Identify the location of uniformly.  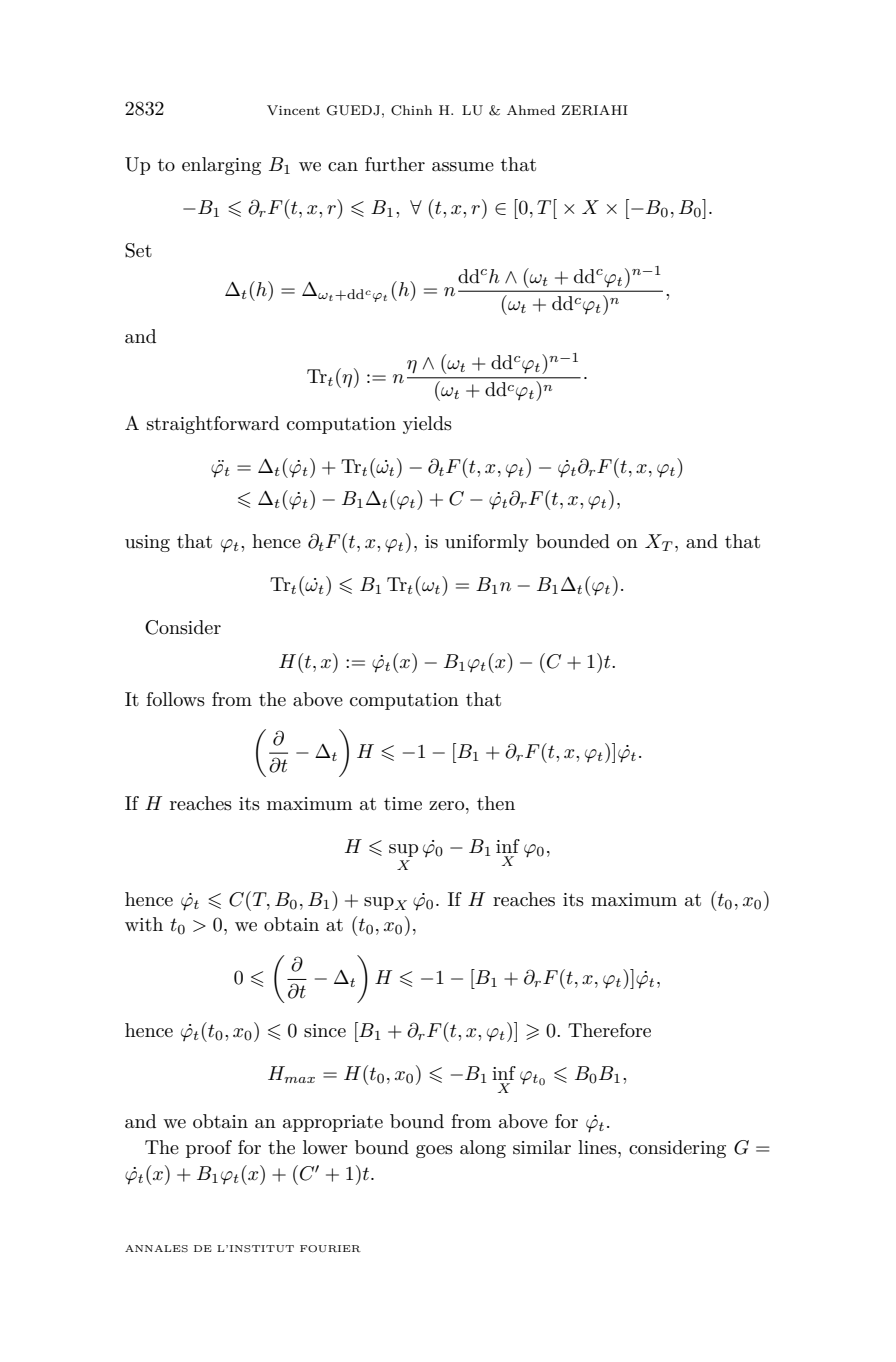
(487, 543).
